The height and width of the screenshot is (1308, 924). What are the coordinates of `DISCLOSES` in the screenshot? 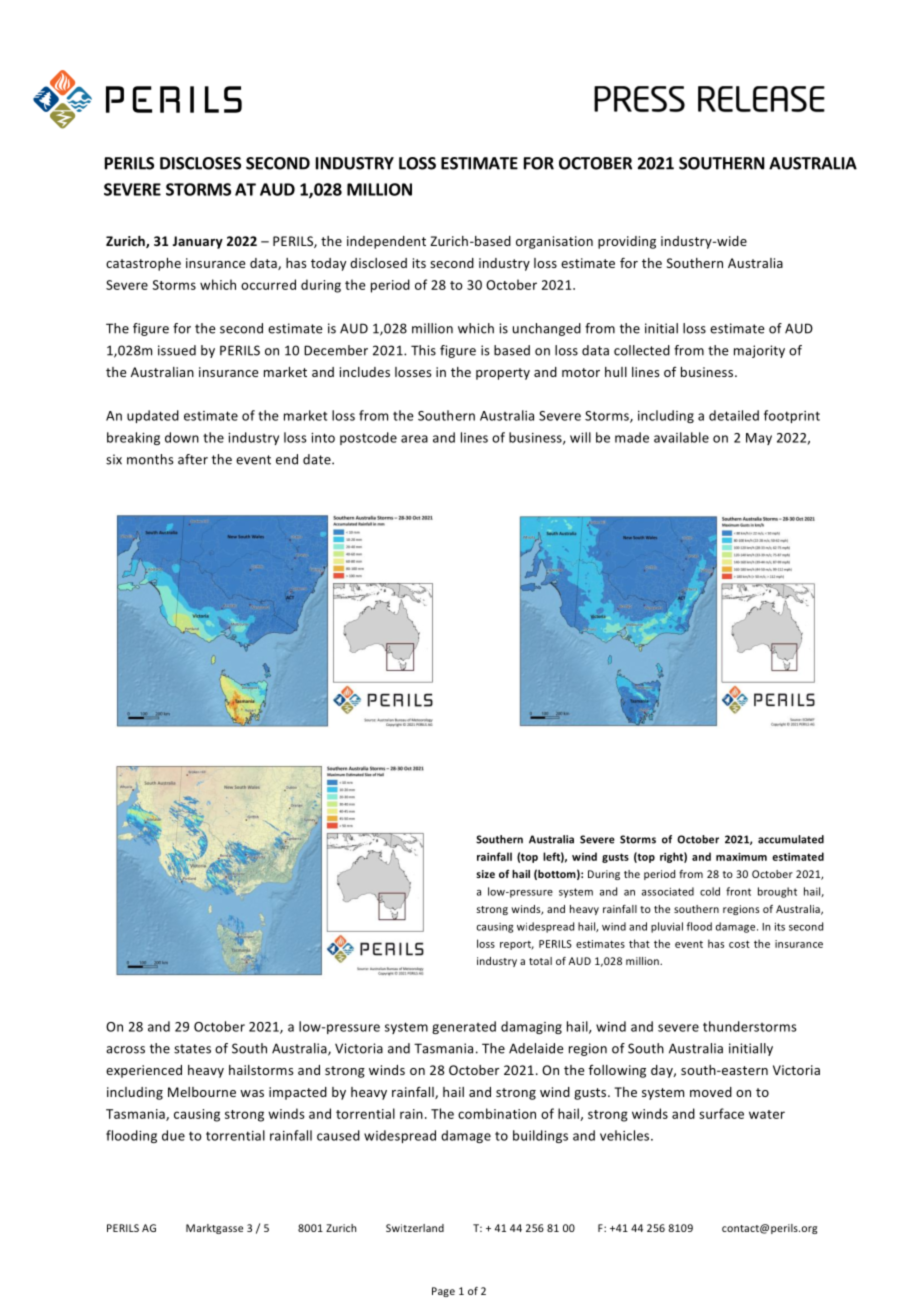 It's located at (200, 163).
